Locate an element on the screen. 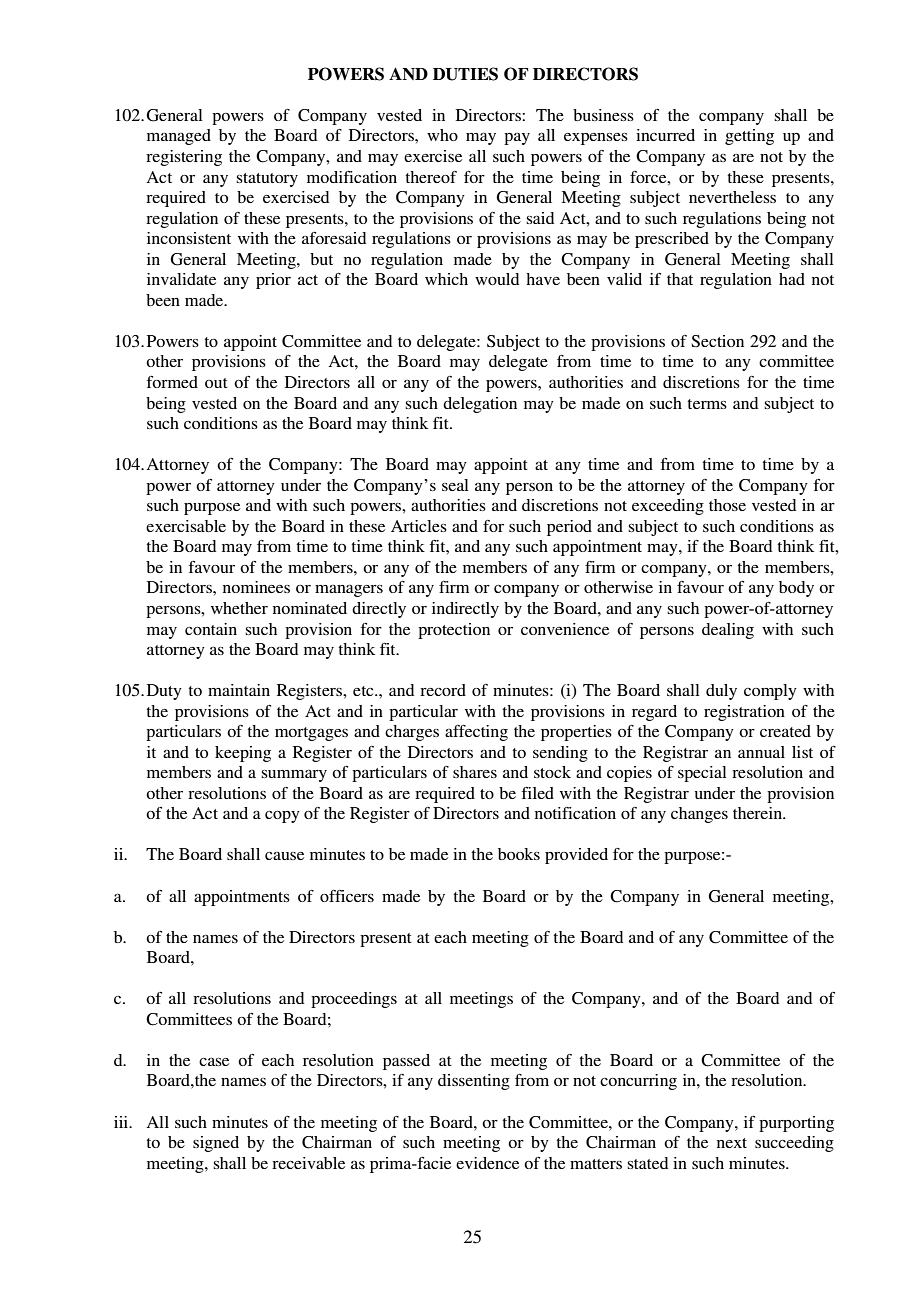  terms is located at coordinates (707, 404).
